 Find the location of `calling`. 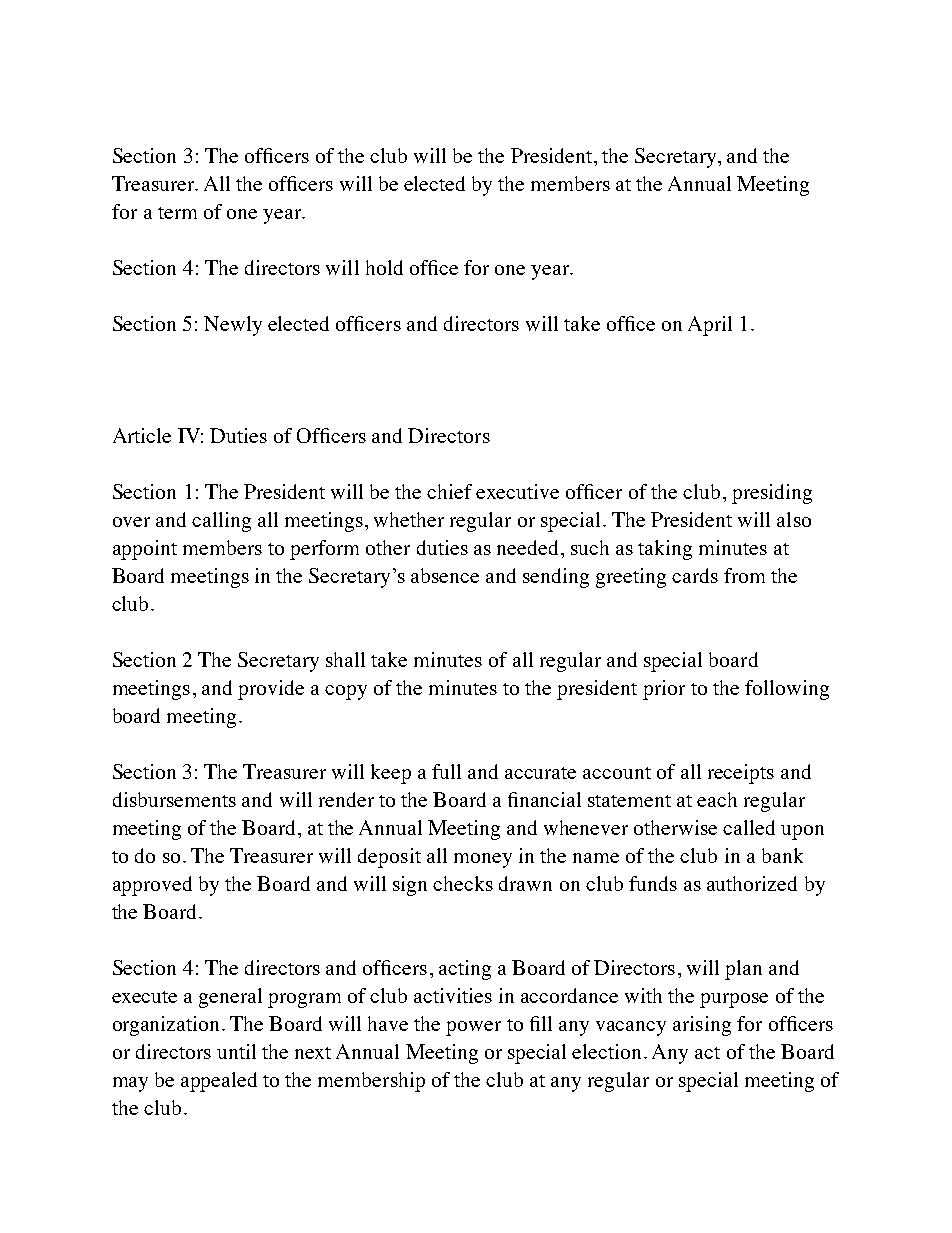

calling is located at coordinates (221, 522).
